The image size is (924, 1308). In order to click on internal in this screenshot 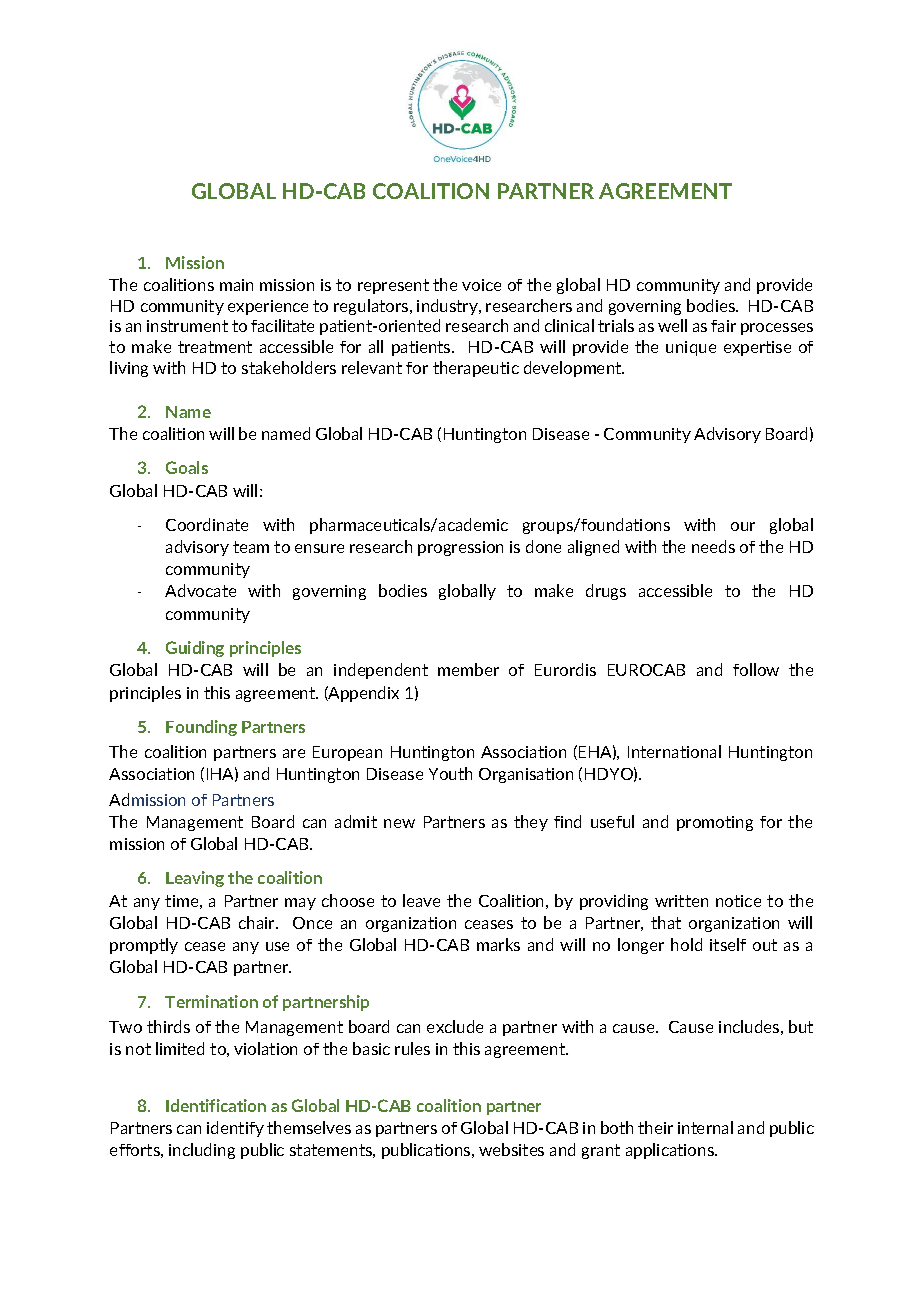, I will do `click(705, 1127)`.
